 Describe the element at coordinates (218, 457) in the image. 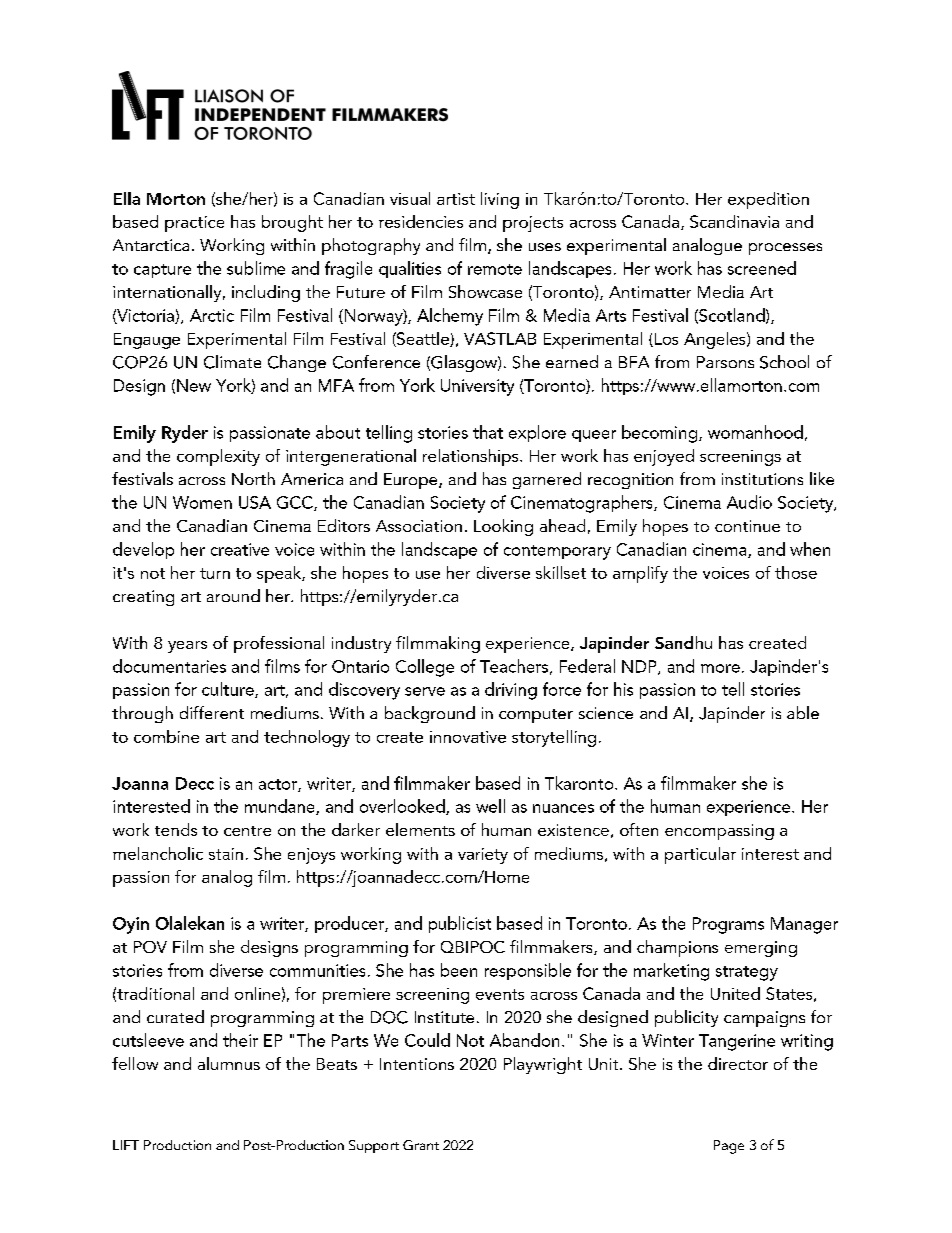

I see `complexity` at that location.
